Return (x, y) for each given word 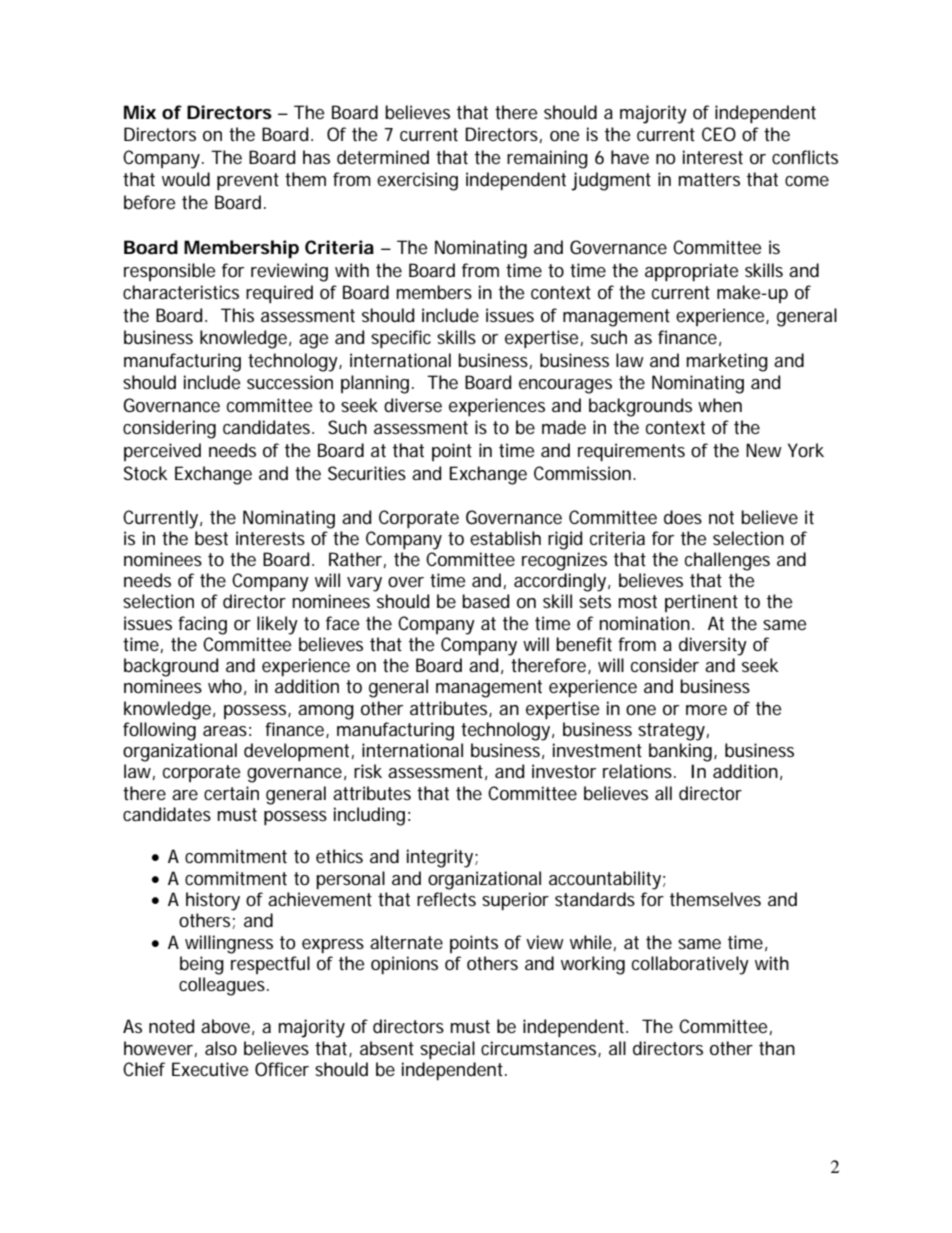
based (485, 601)
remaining (547, 159)
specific (401, 339)
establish (505, 538)
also (221, 1048)
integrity (441, 858)
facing (202, 625)
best (211, 538)
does (683, 517)
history (213, 901)
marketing (727, 362)
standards (595, 899)
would (186, 179)
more (706, 710)
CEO (719, 134)
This (237, 315)
